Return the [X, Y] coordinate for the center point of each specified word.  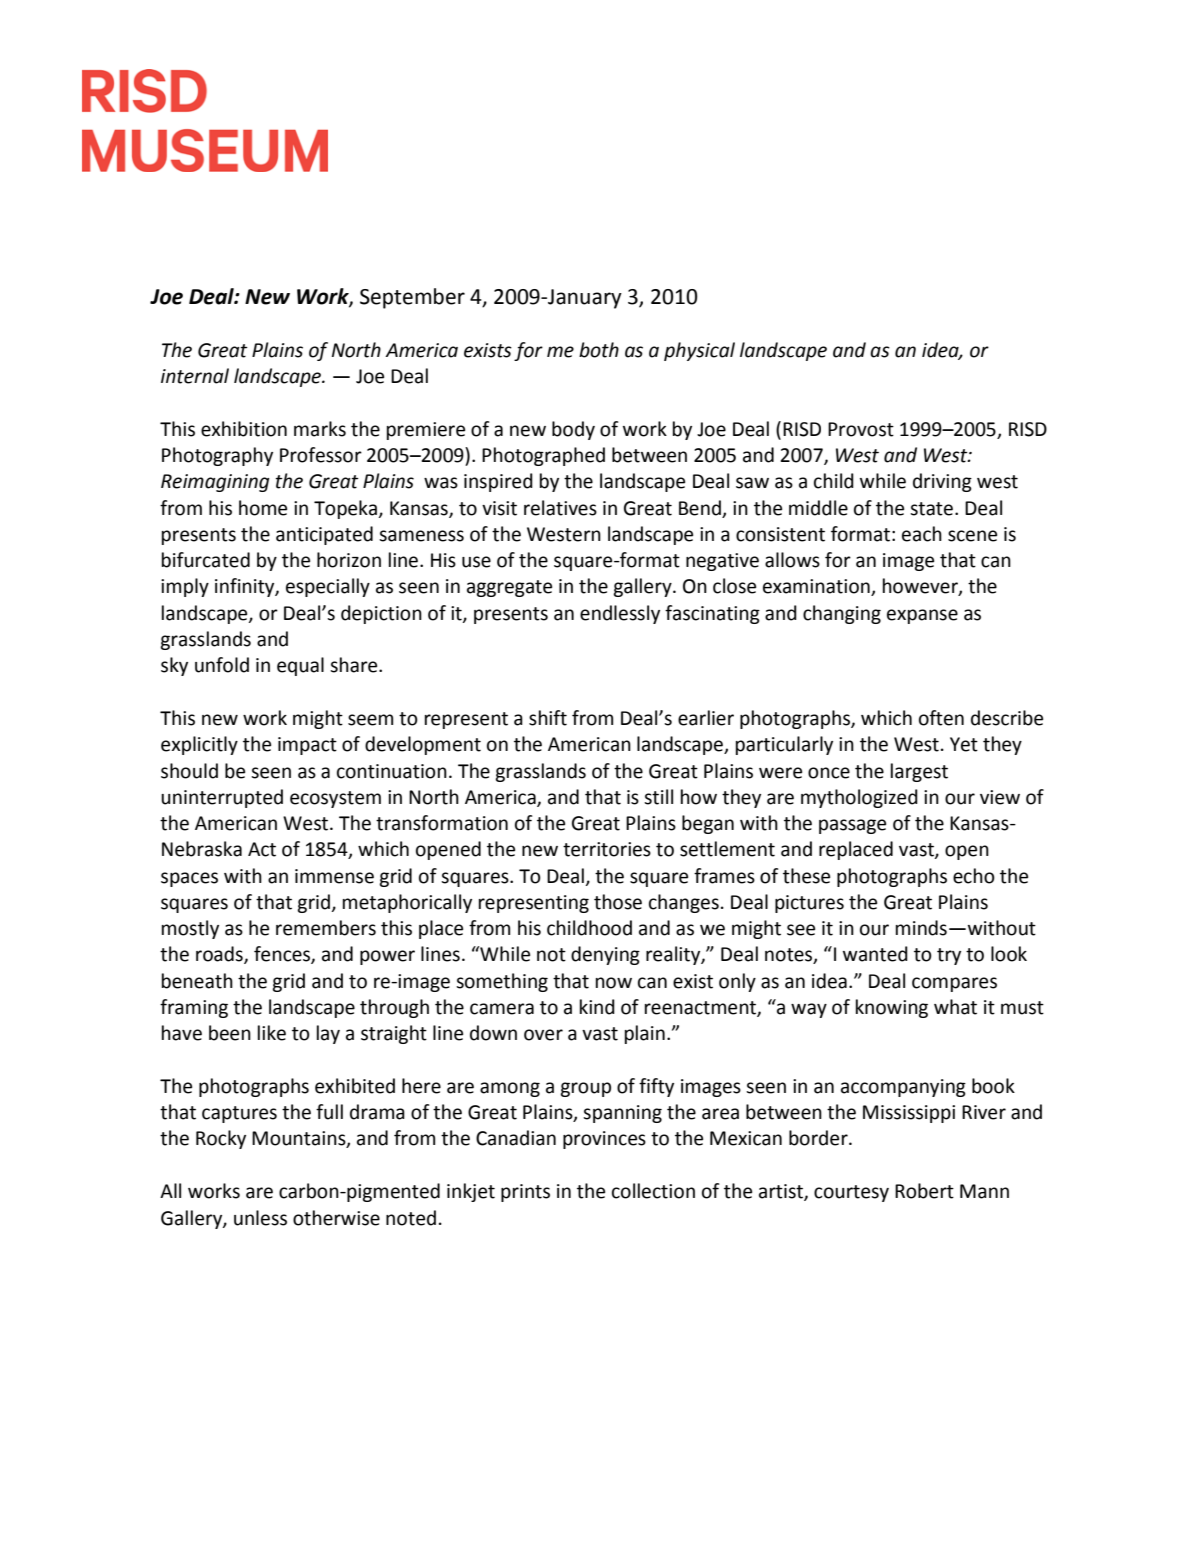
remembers [326, 928]
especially [328, 587]
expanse [922, 616]
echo [974, 876]
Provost [861, 429]
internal [195, 376]
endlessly [620, 614]
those [618, 902]
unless [260, 1218]
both [599, 350]
